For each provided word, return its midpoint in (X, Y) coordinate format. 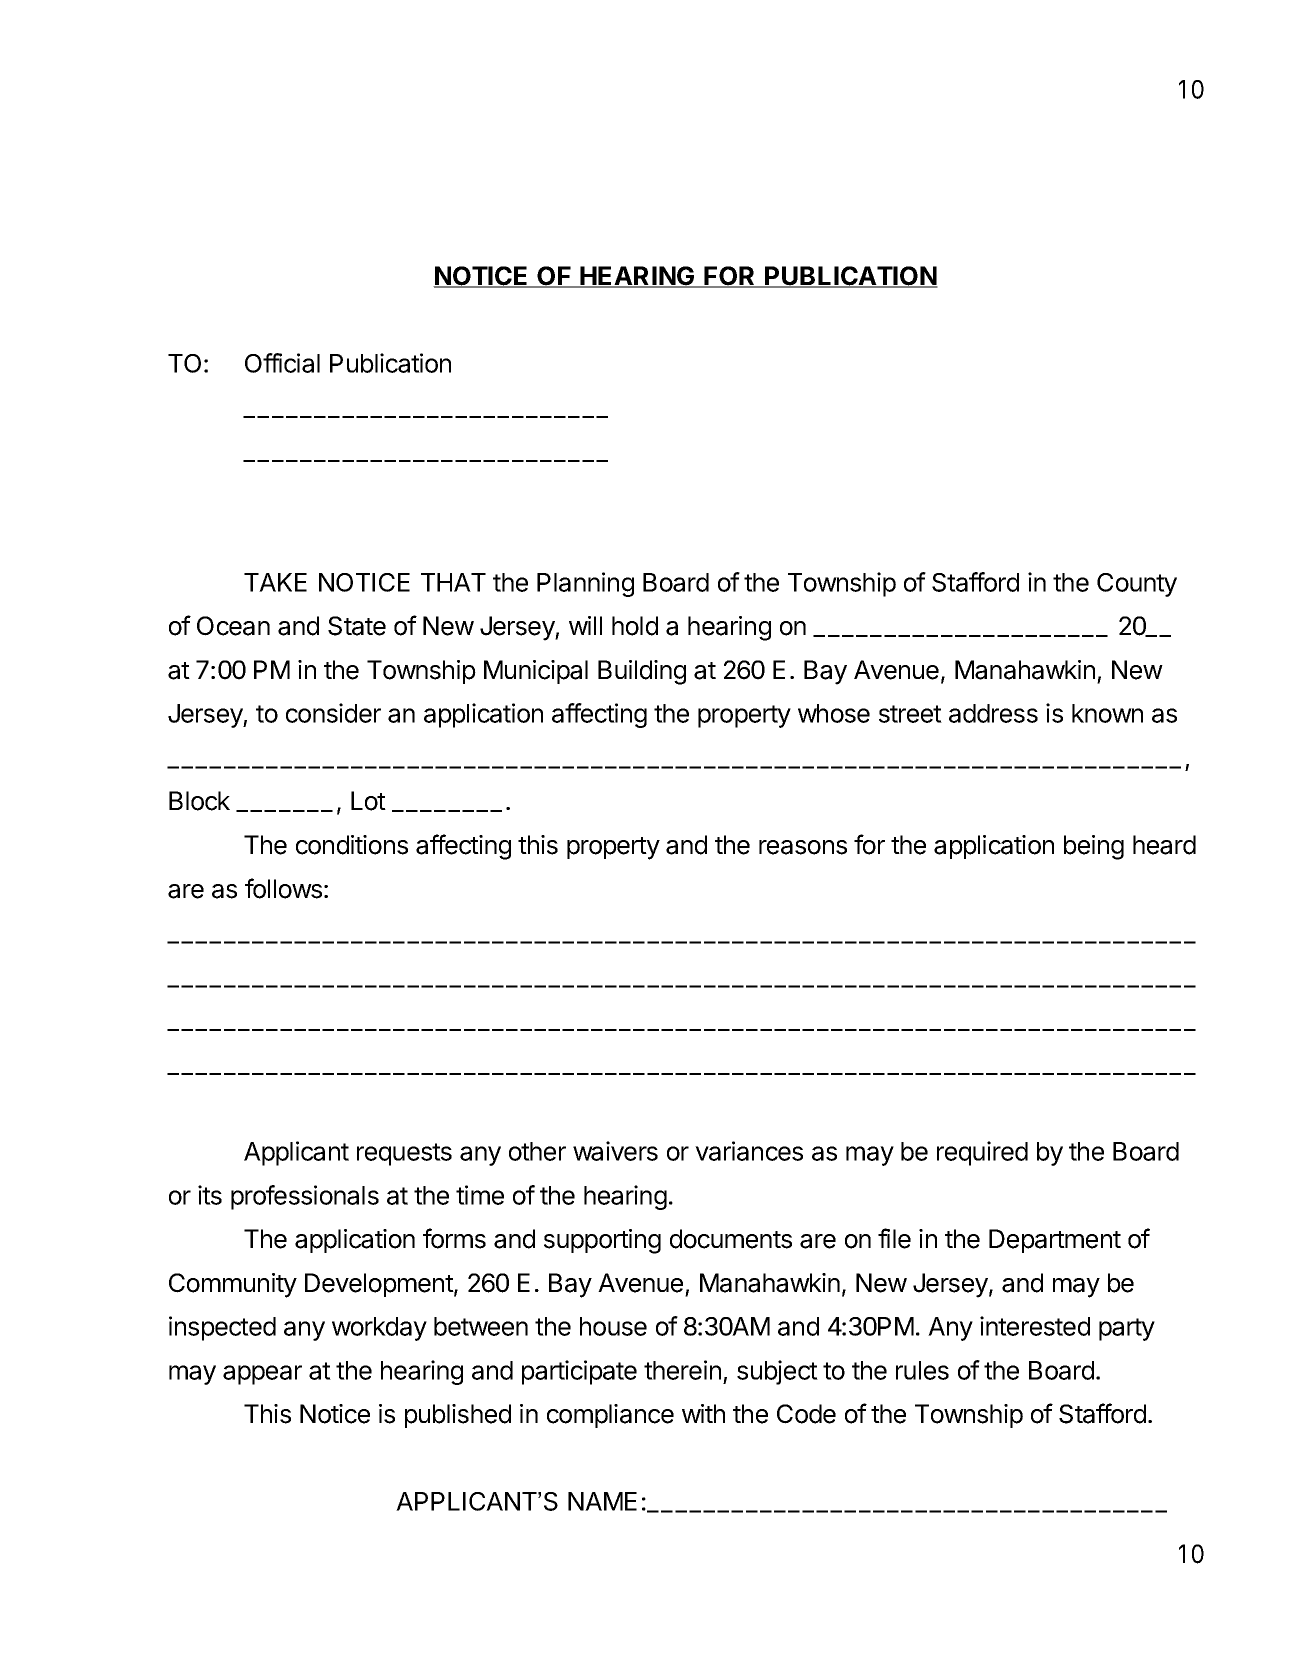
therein (682, 1370)
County (1137, 585)
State (357, 626)
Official (282, 363)
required (982, 1153)
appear (262, 1375)
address (993, 713)
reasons (803, 847)
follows (283, 888)
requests (404, 1154)
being (1094, 847)
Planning (585, 584)
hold (635, 626)
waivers (615, 1151)
